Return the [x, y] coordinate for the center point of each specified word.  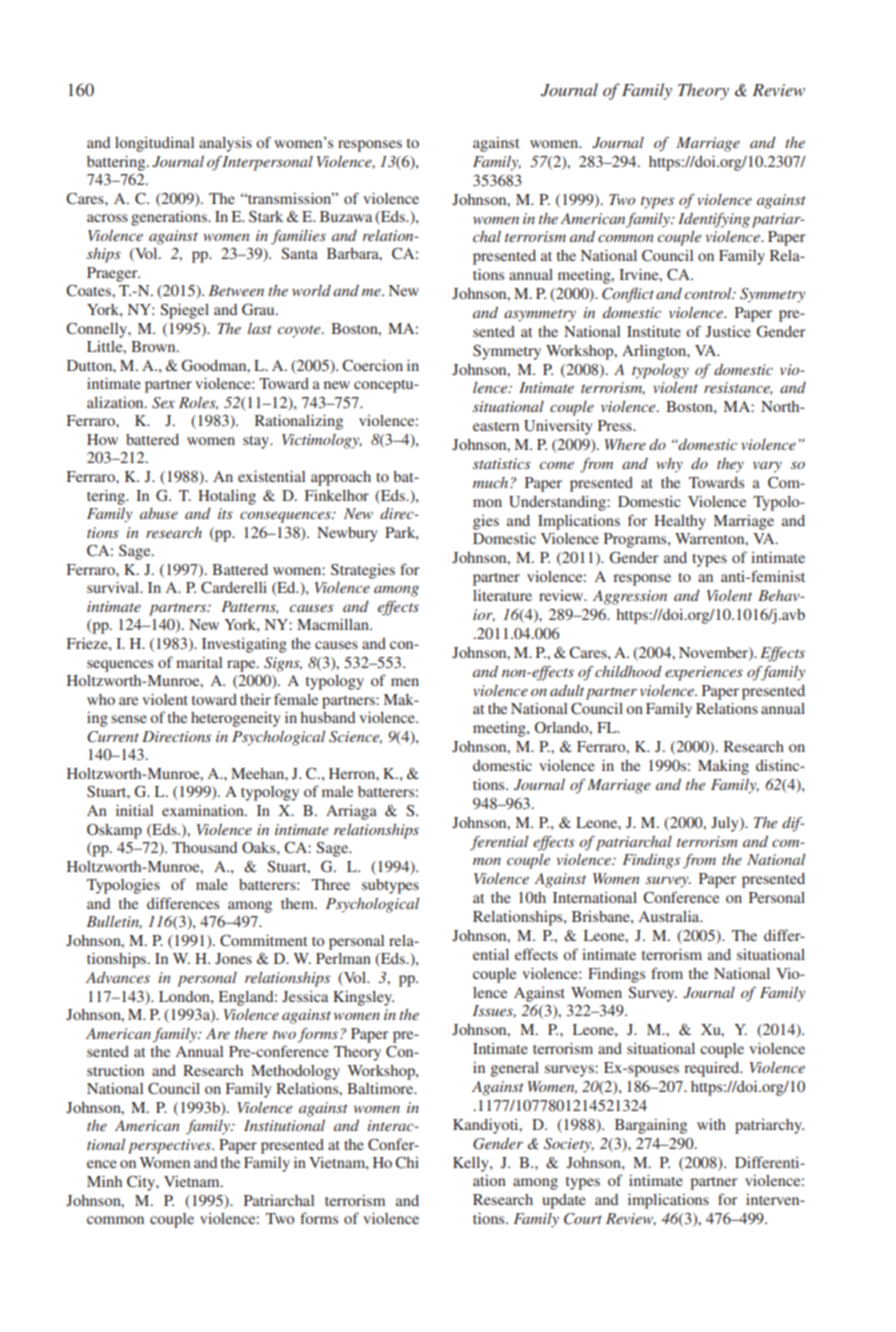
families [298, 237]
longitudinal [154, 144]
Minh [104, 1181]
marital [199, 662]
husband [328, 717]
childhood [628, 671]
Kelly [472, 1164]
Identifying [714, 220]
